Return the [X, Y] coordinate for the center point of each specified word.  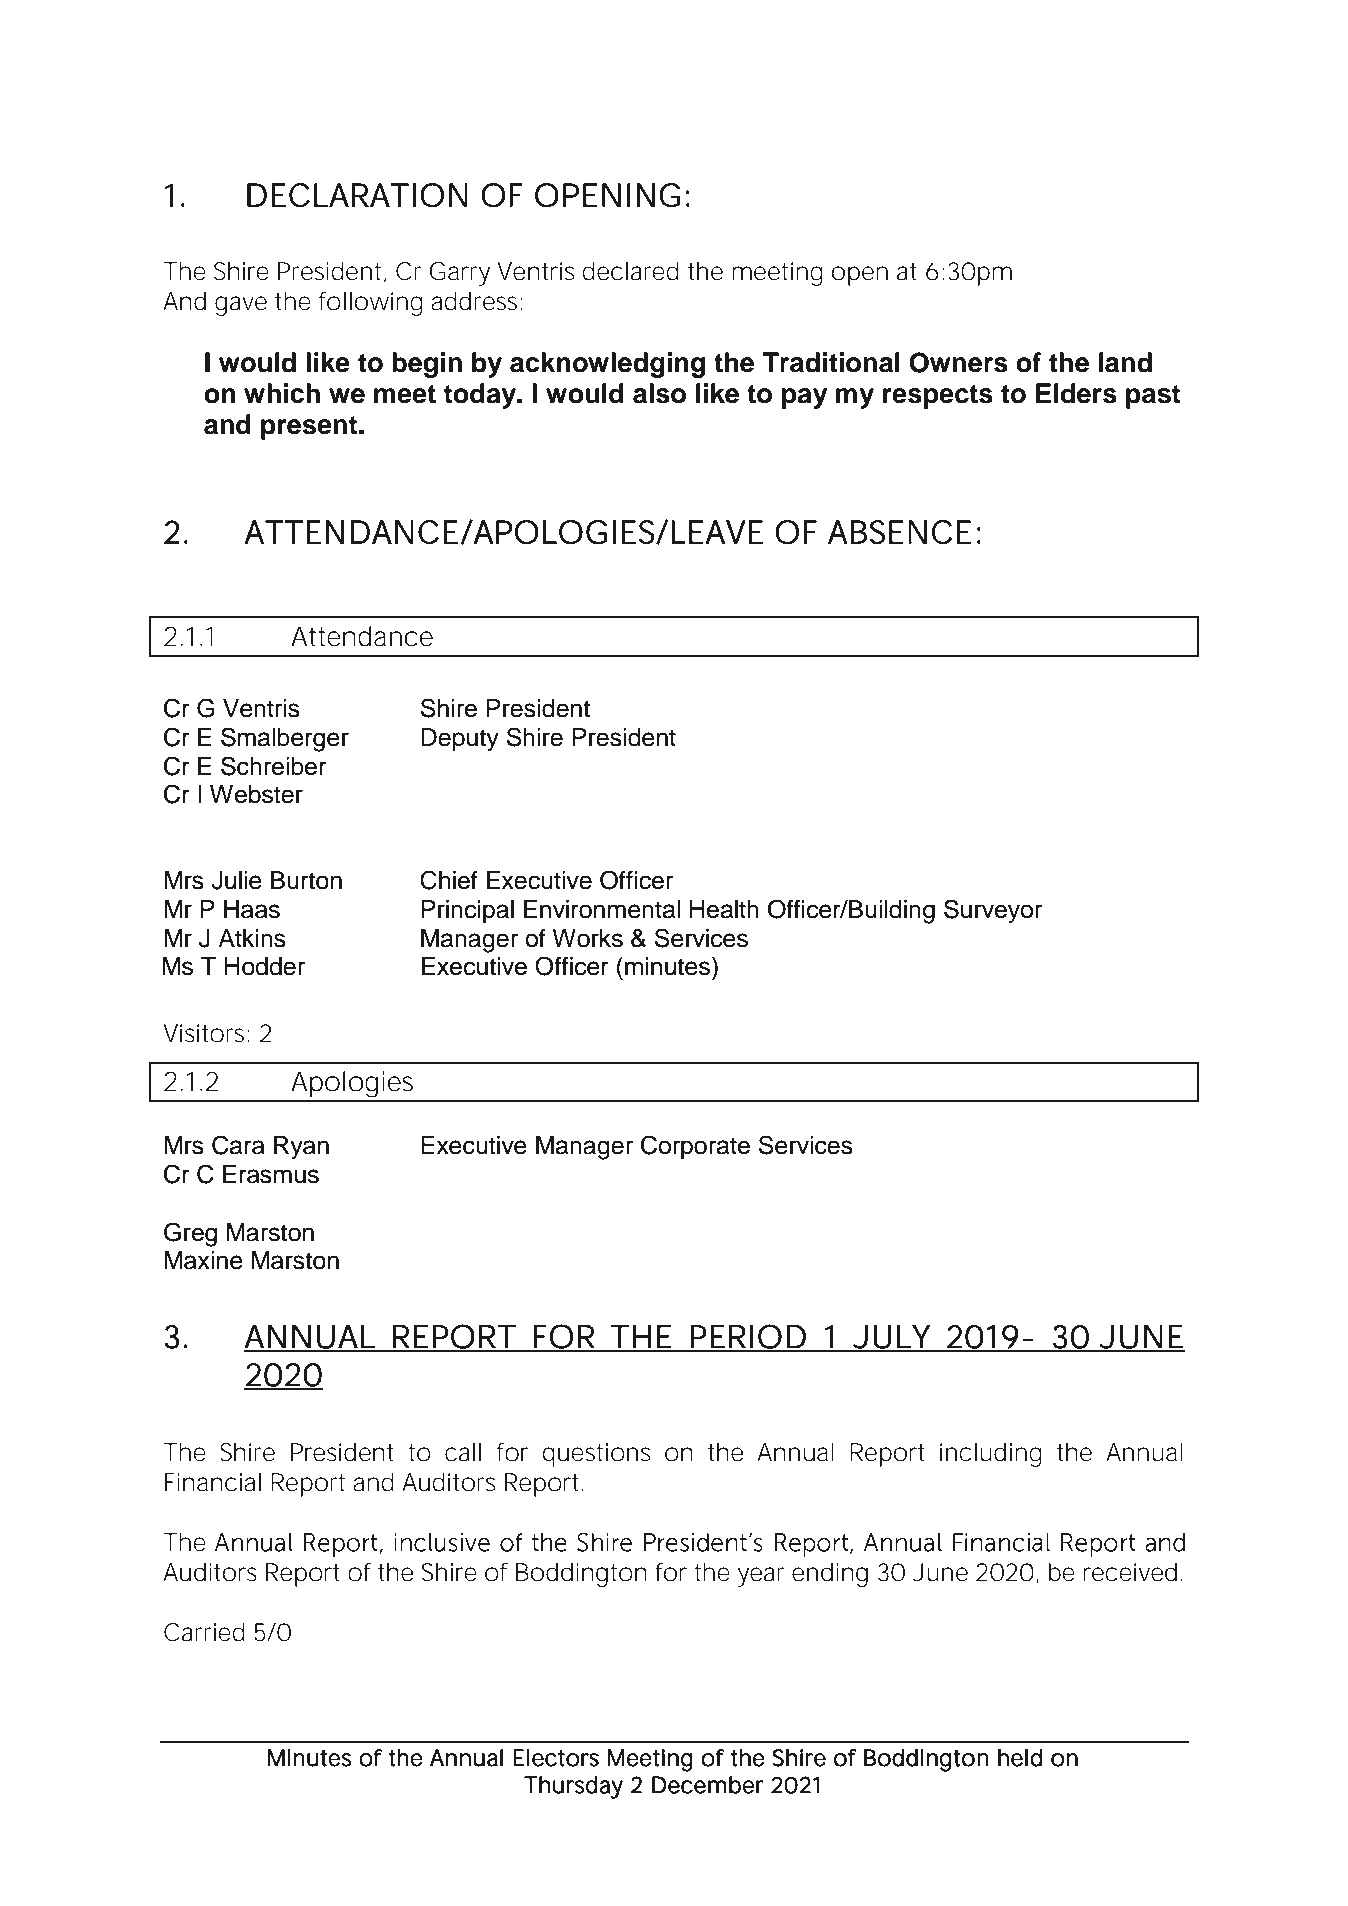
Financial [213, 1482]
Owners [958, 362]
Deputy [460, 740]
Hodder [264, 966]
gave [241, 306]
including [991, 1455]
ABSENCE [899, 532]
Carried [204, 1632]
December [708, 1785]
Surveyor [993, 911]
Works [587, 938]
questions [596, 1455]
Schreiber [274, 766]
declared [630, 271]
